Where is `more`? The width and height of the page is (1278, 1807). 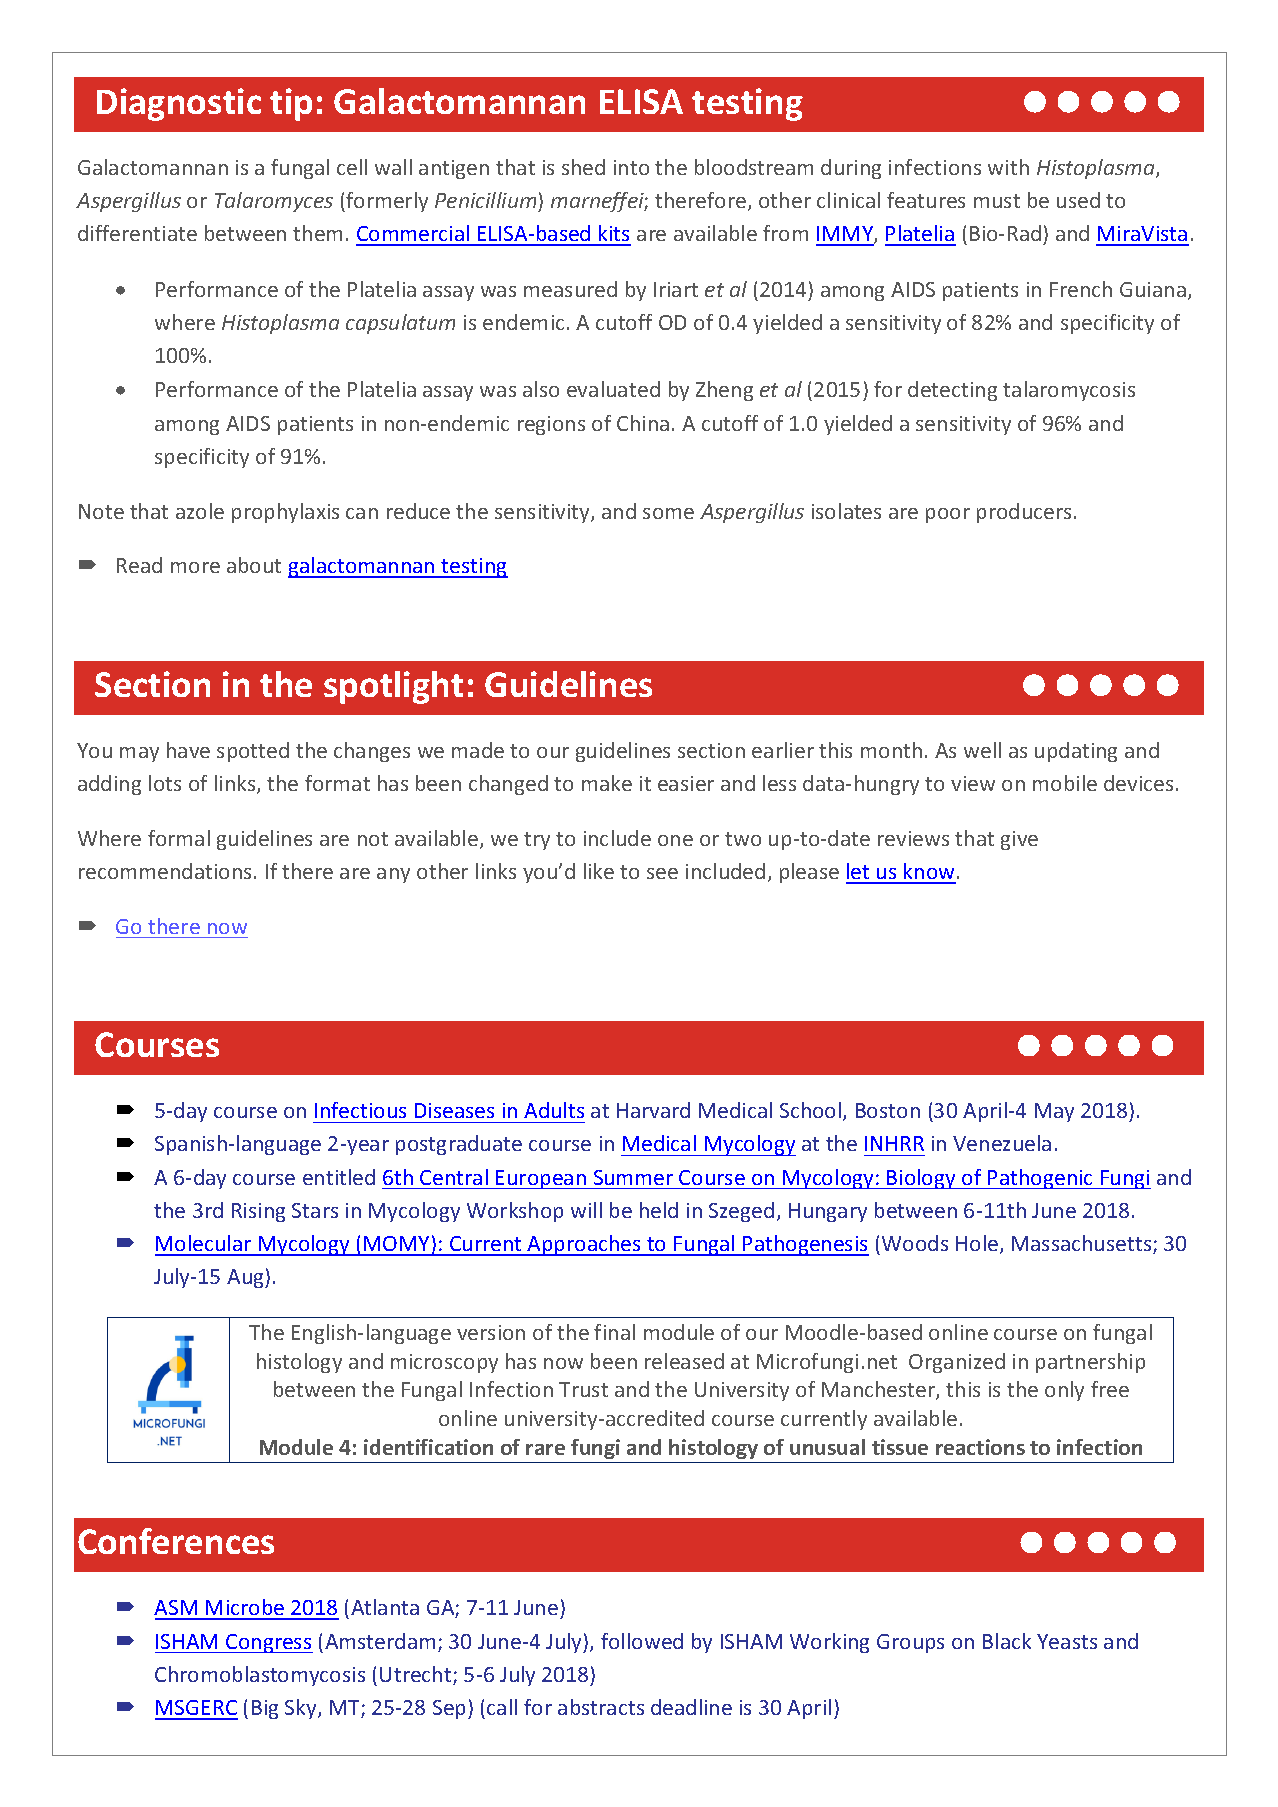 more is located at coordinates (195, 567).
